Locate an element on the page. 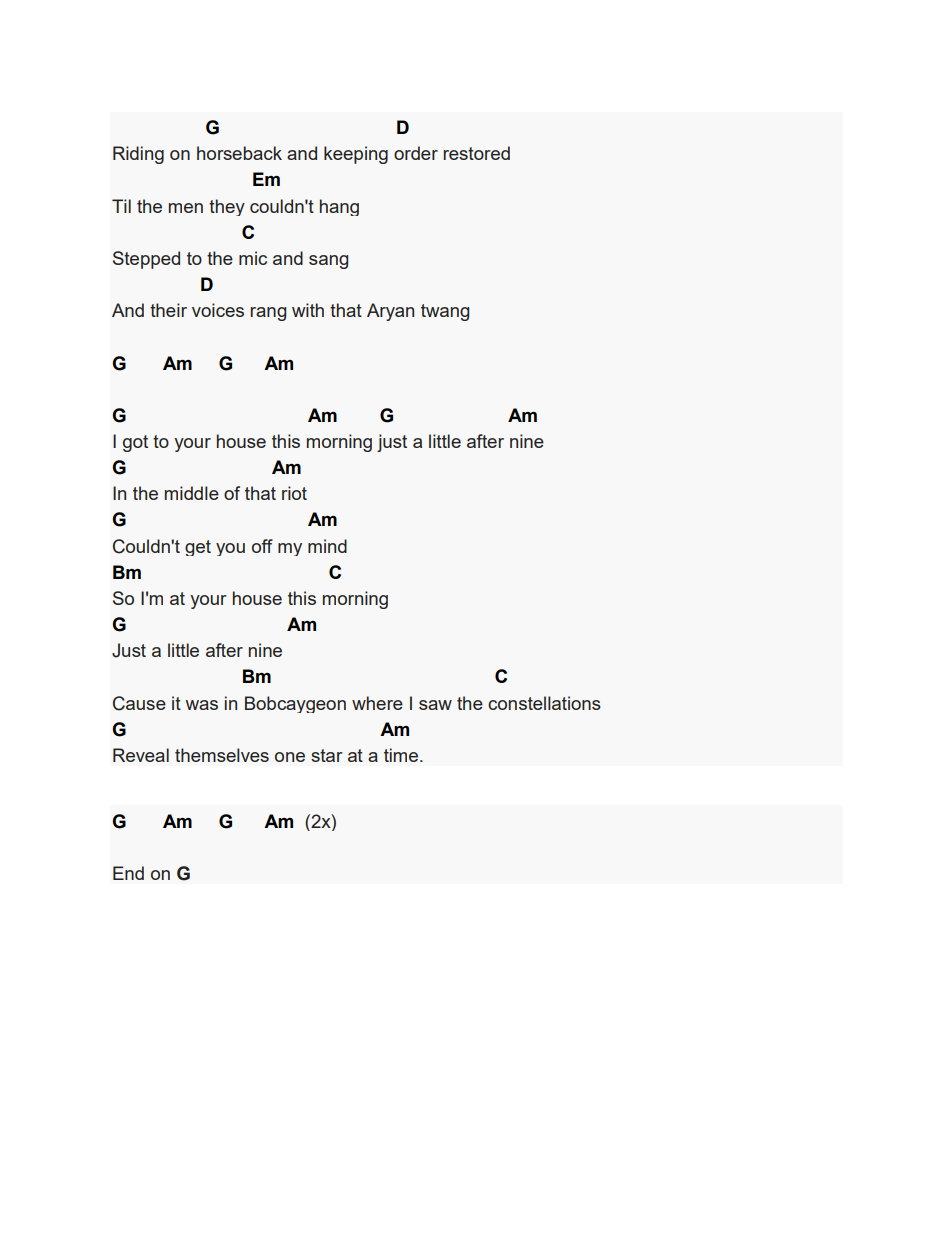 The width and height of the image is (952, 1233). keeping is located at coordinates (356, 155).
